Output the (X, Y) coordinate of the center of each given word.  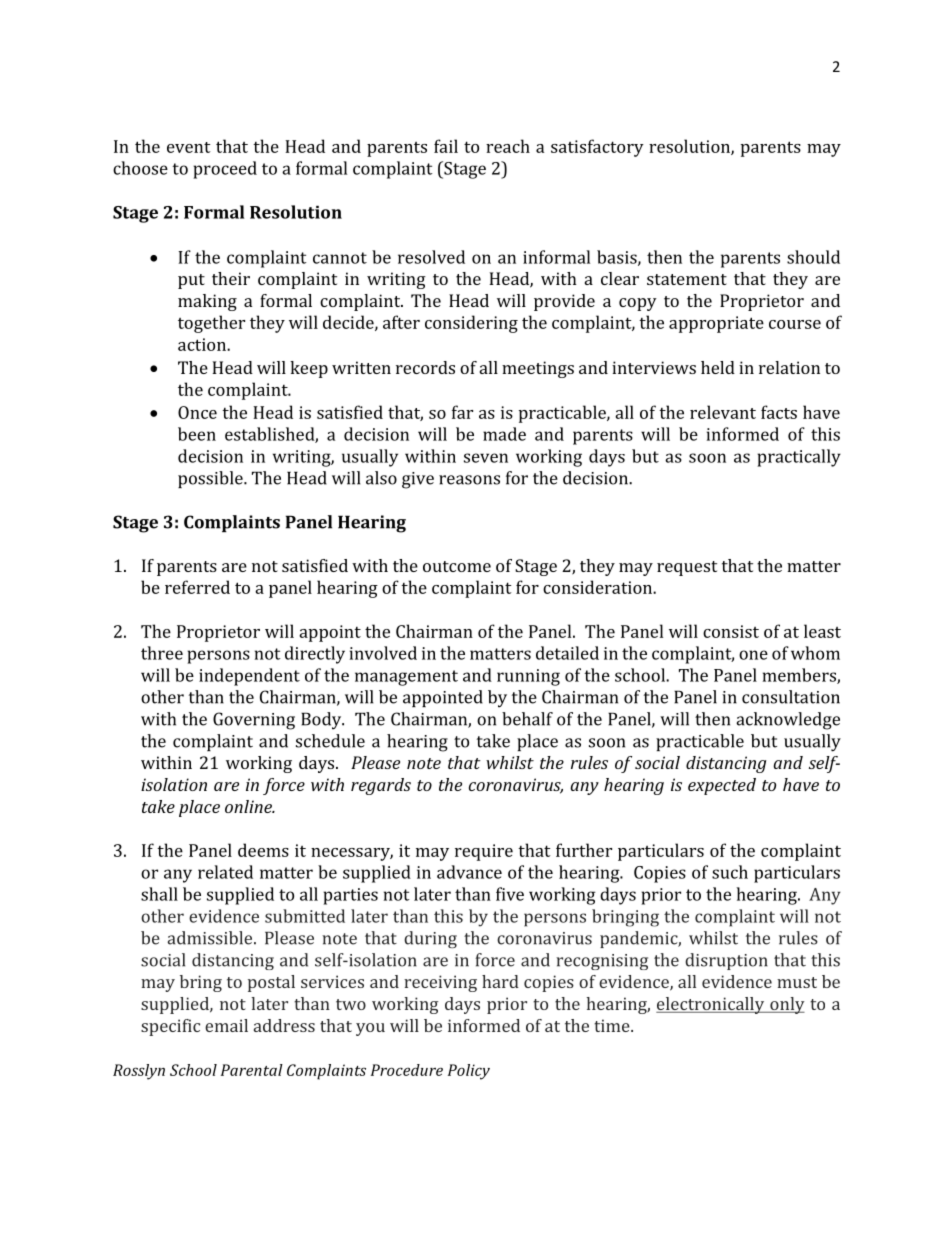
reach (508, 146)
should (813, 257)
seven (486, 458)
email (226, 1025)
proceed (225, 170)
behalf (527, 719)
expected (722, 786)
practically (799, 458)
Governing (254, 721)
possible (211, 479)
